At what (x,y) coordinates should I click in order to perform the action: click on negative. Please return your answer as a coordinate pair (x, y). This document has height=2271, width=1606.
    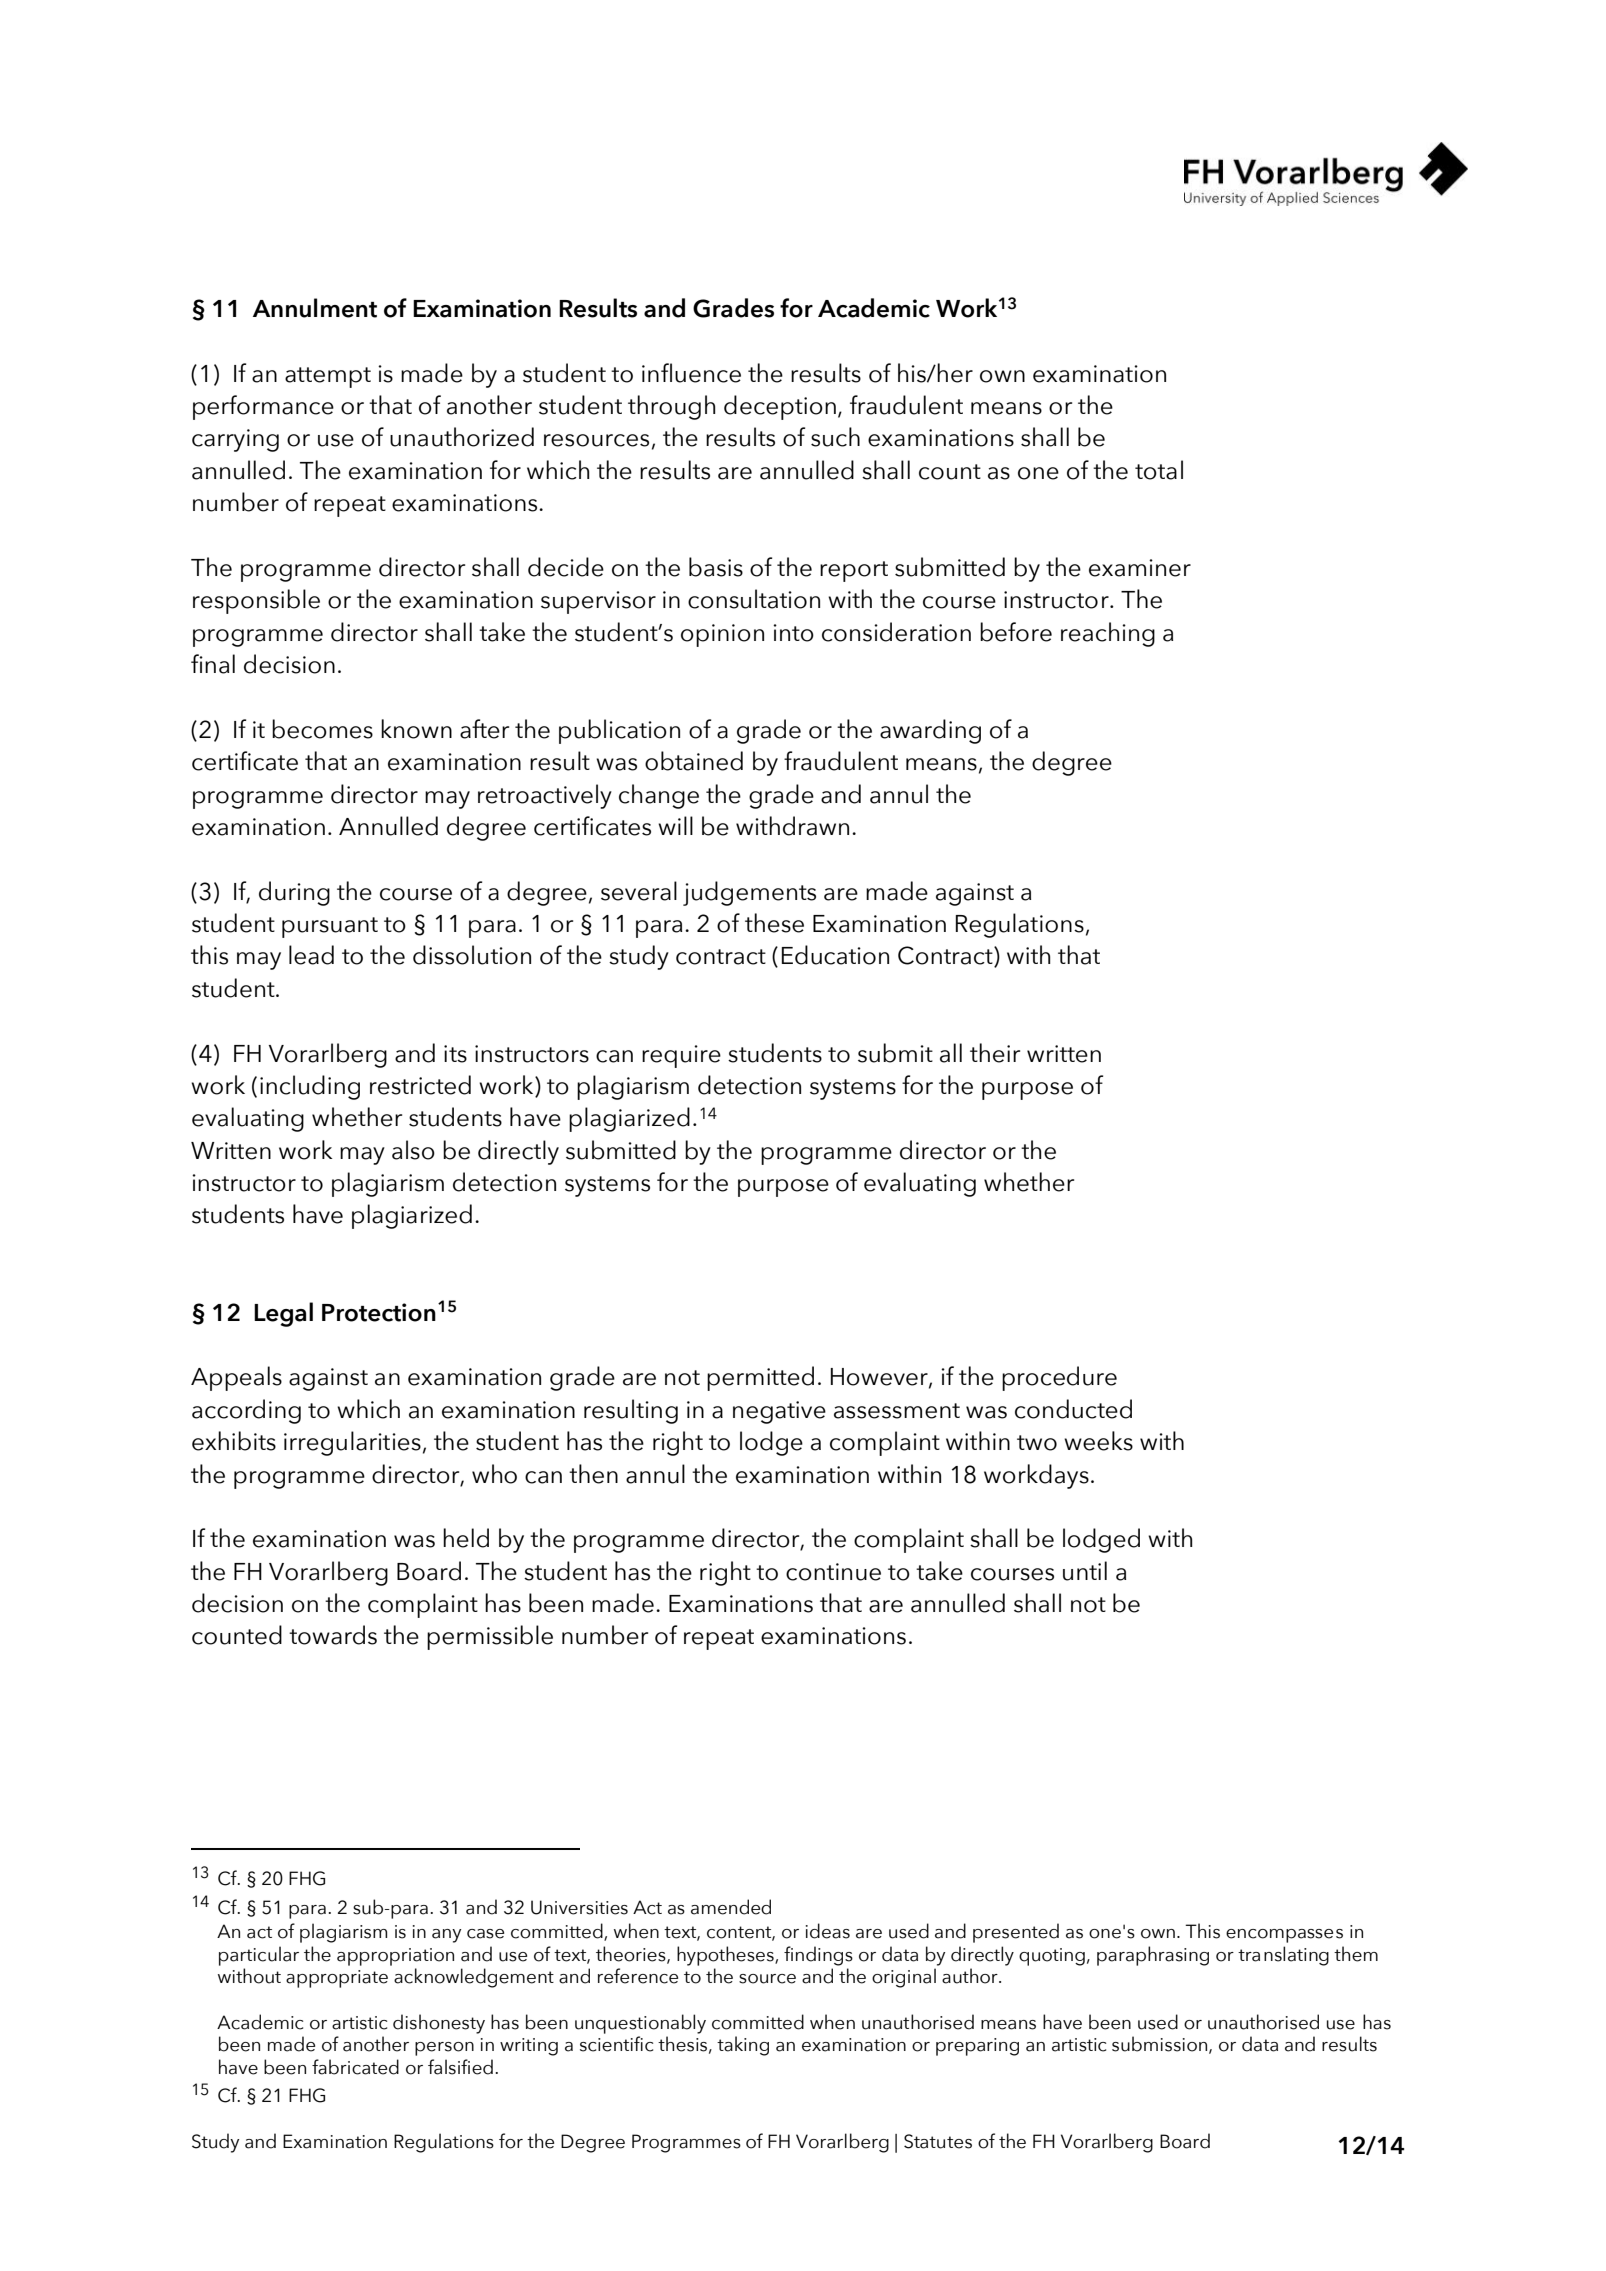
    Looking at the image, I should click on (779, 1412).
